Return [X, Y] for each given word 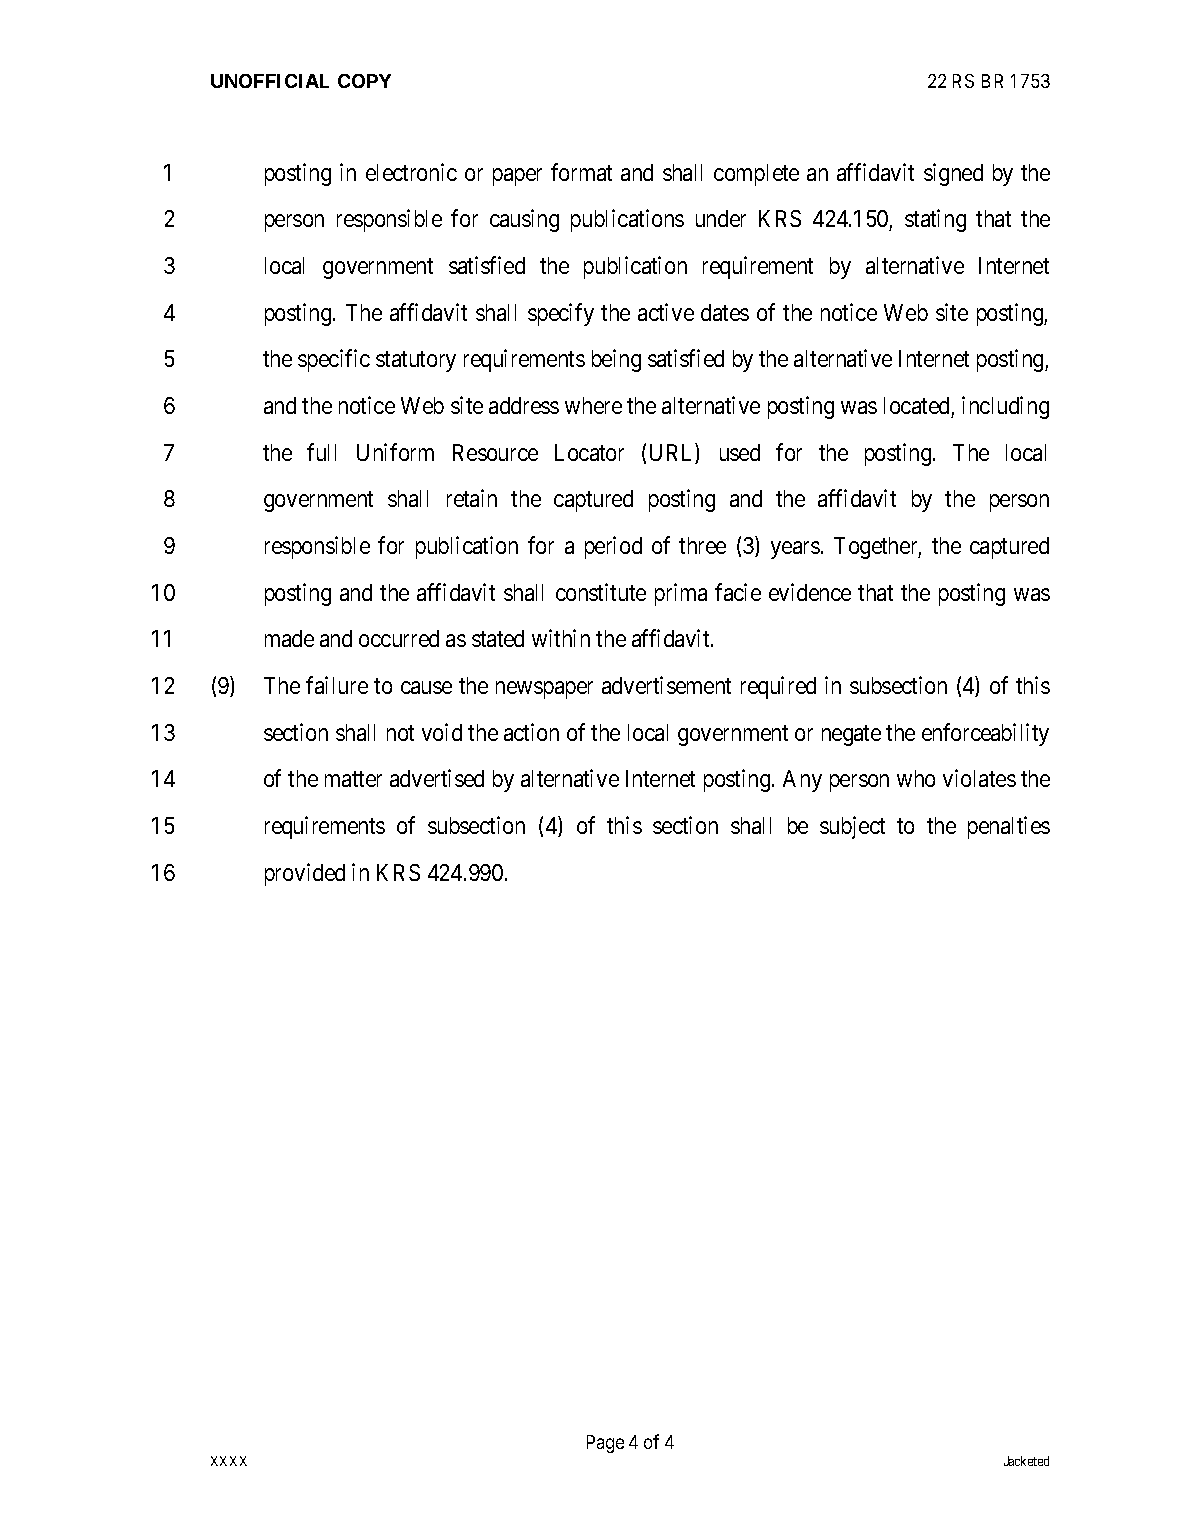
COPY [364, 81]
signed [953, 174]
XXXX [229, 1461]
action [531, 732]
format [581, 172]
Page [605, 1444]
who [916, 778]
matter [353, 779]
